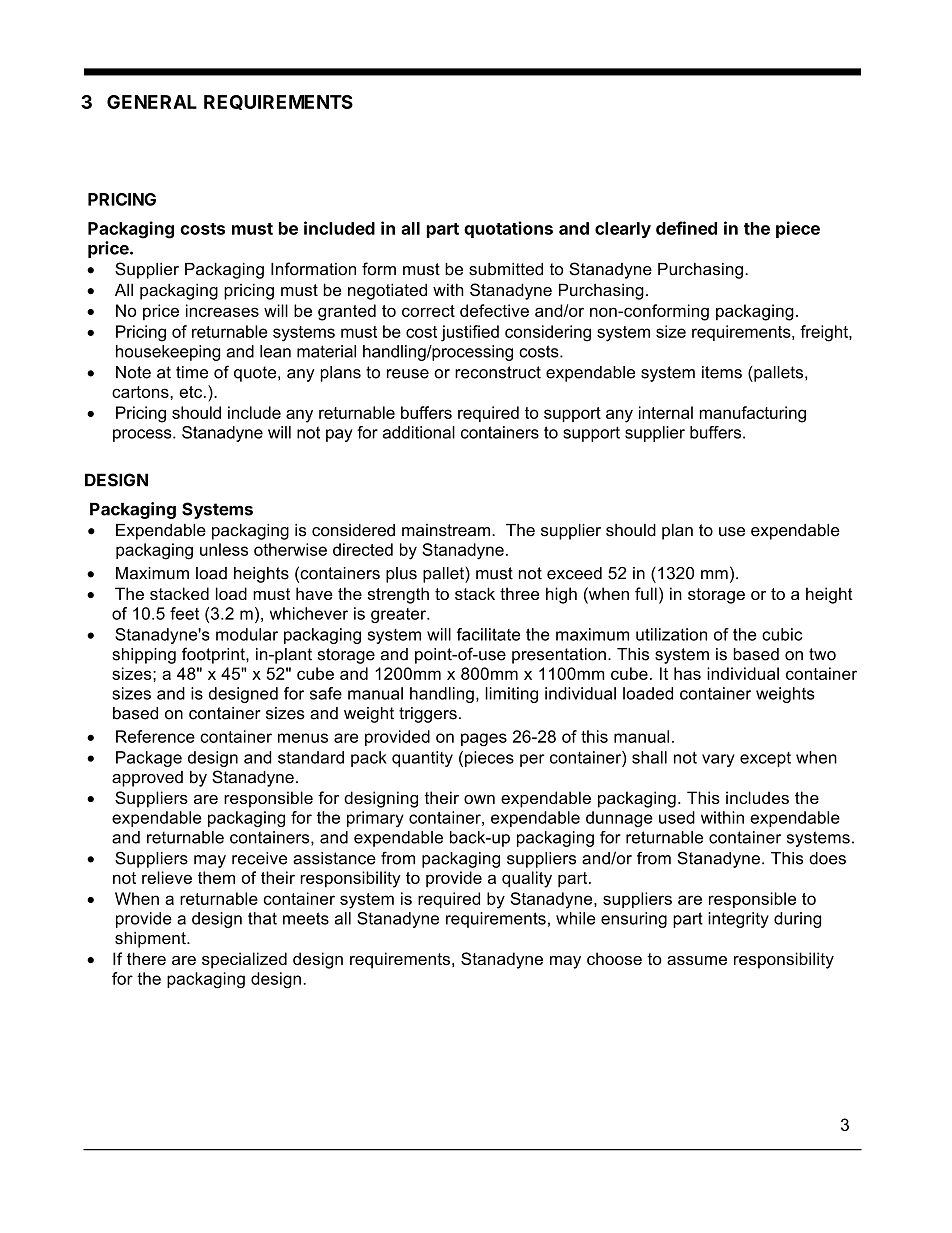 This image has width=952, height=1233. I want to click on except, so click(765, 759).
